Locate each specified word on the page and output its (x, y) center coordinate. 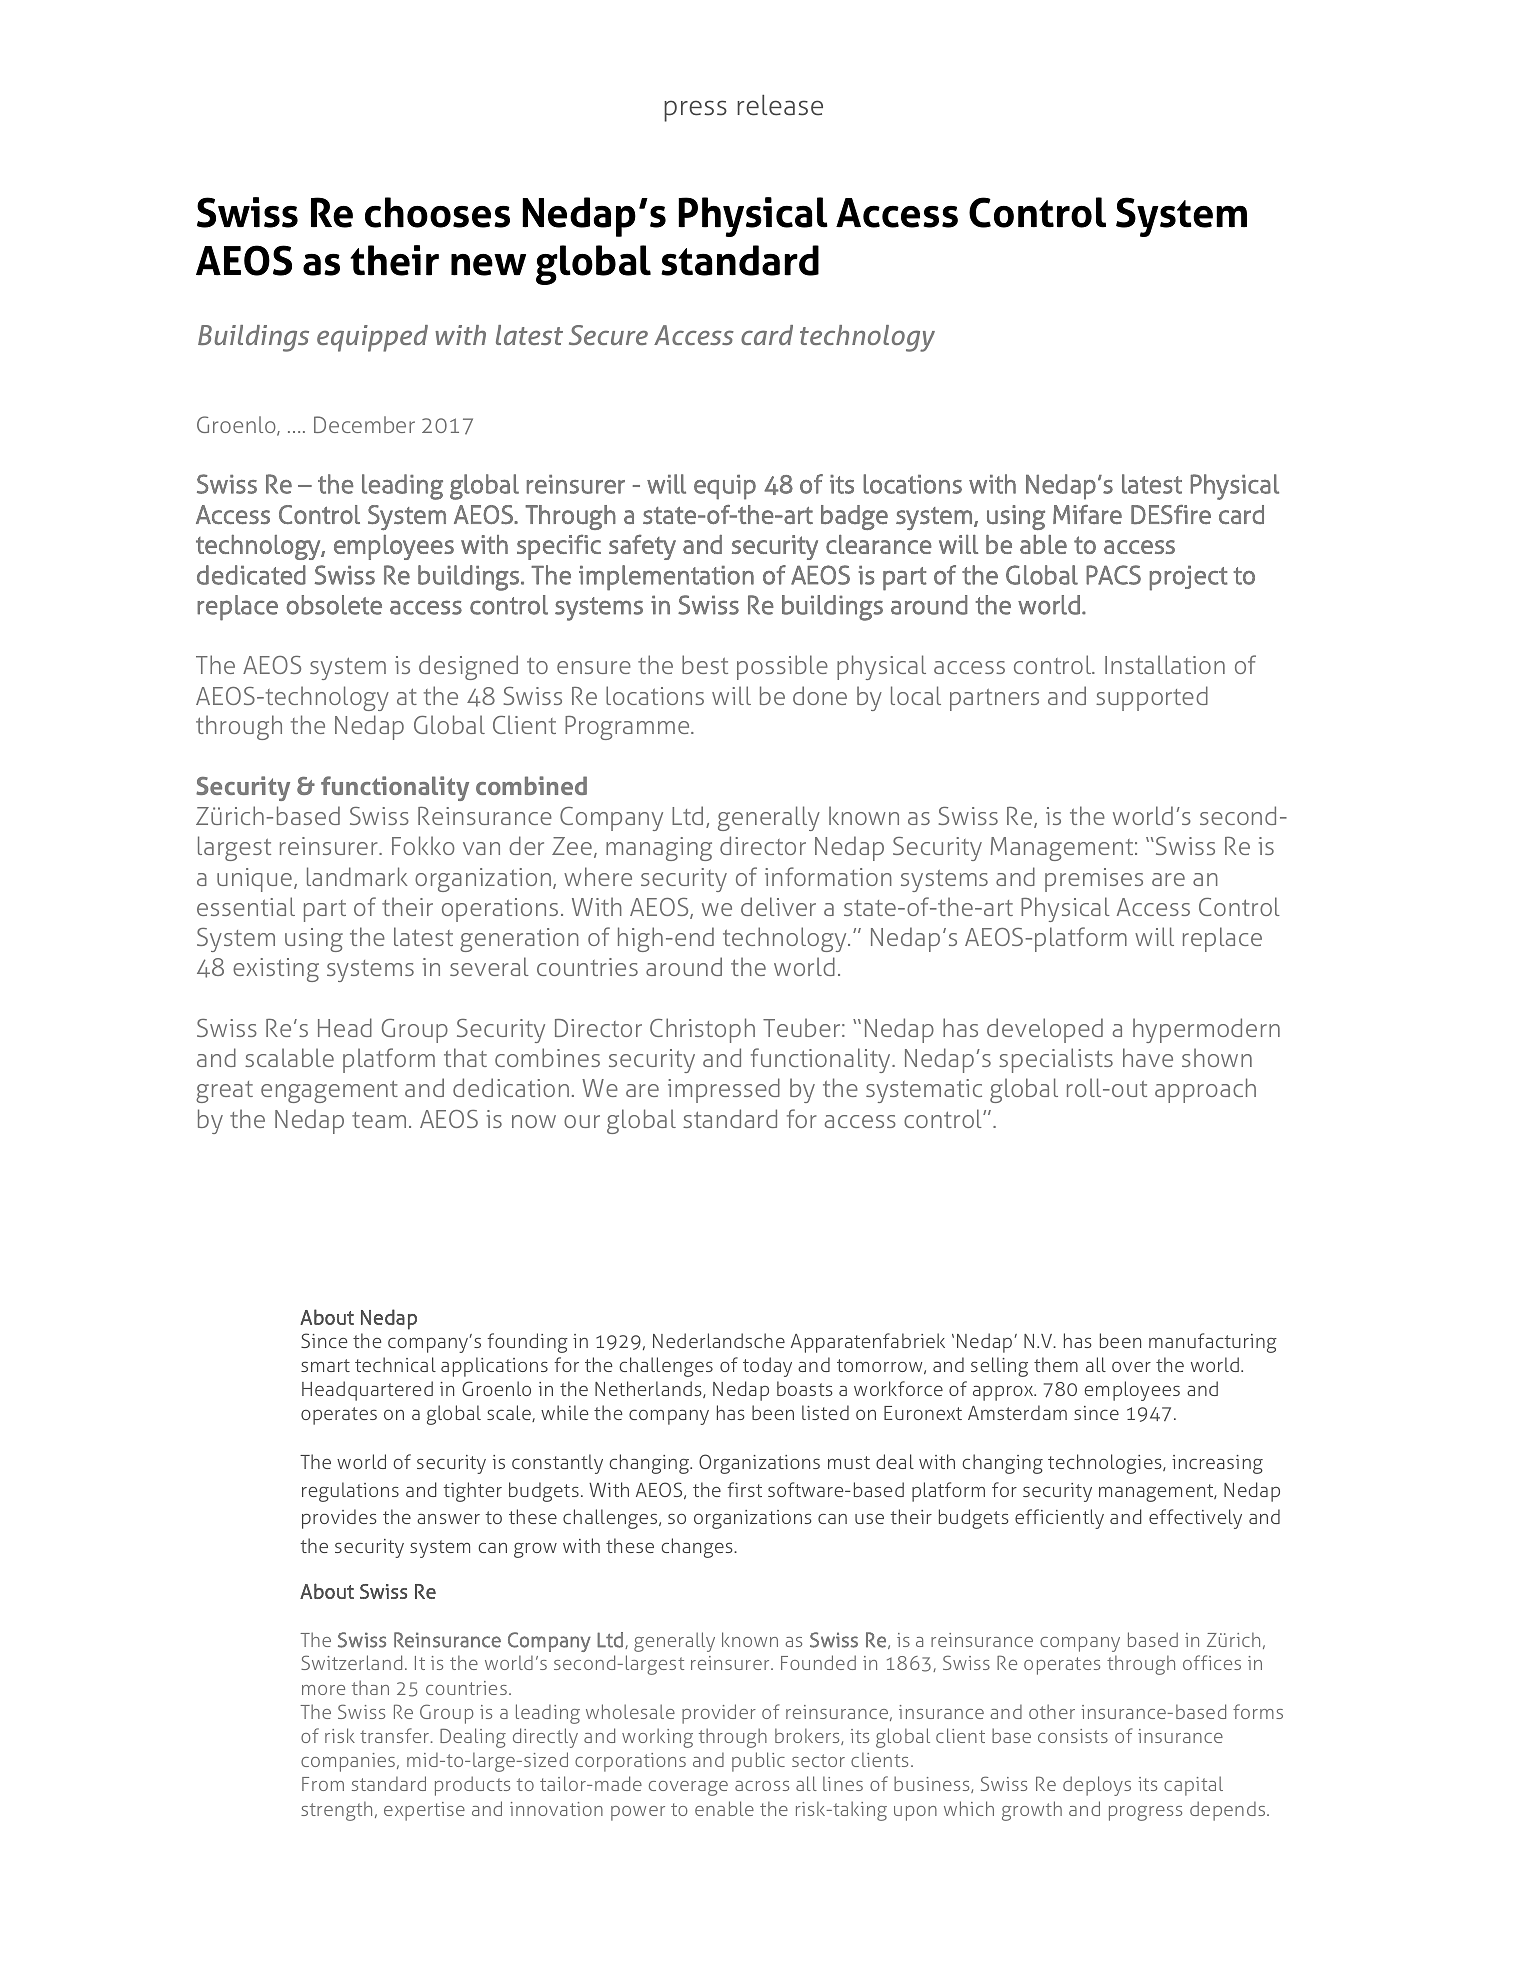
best (705, 664)
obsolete (334, 605)
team (379, 1120)
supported (1152, 698)
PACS (1113, 575)
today (767, 1367)
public (758, 1762)
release (780, 105)
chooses (437, 212)
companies (348, 1762)
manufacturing (1213, 1343)
